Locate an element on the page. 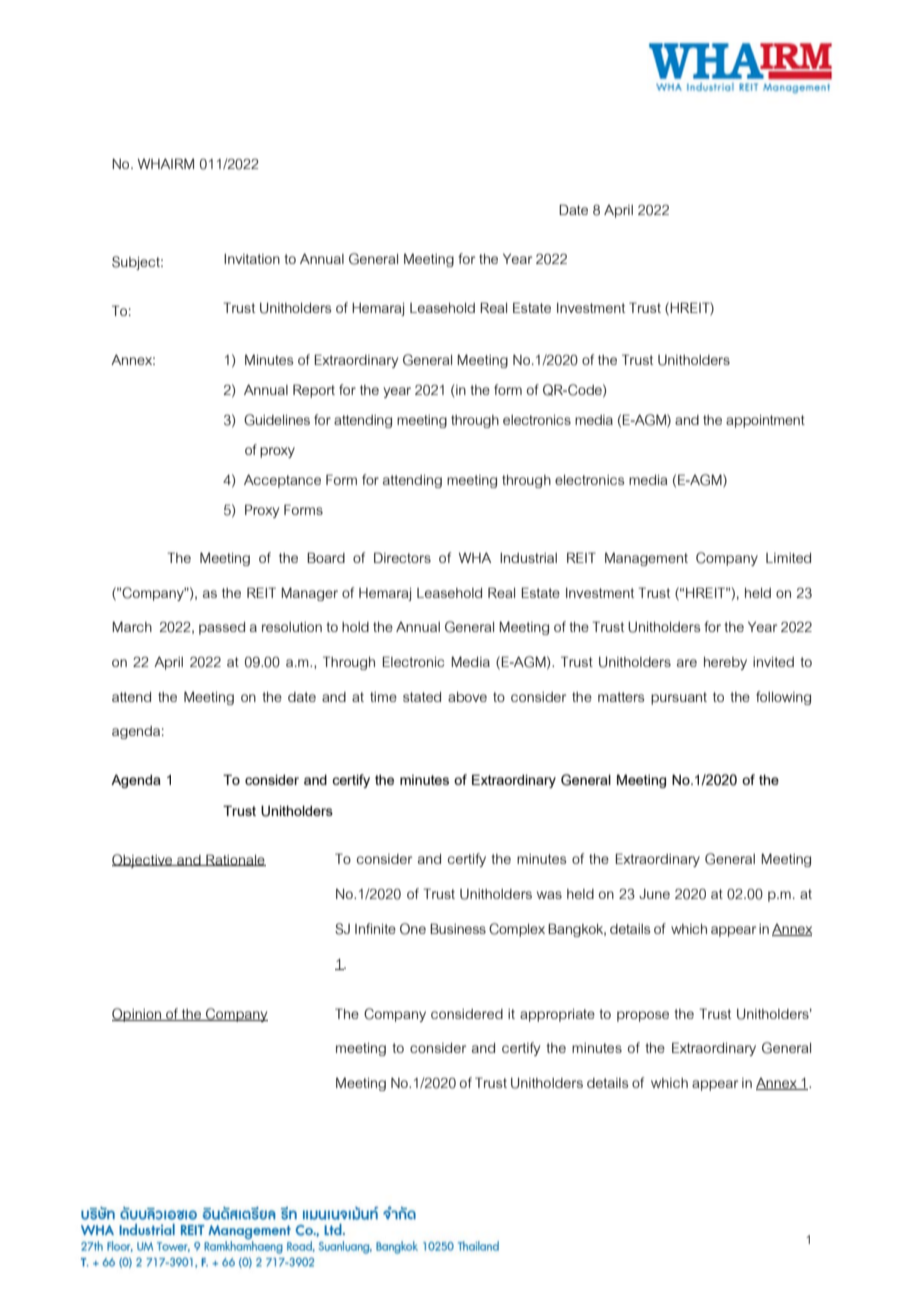 The height and width of the document is (1308, 924). Report is located at coordinates (314, 391).
